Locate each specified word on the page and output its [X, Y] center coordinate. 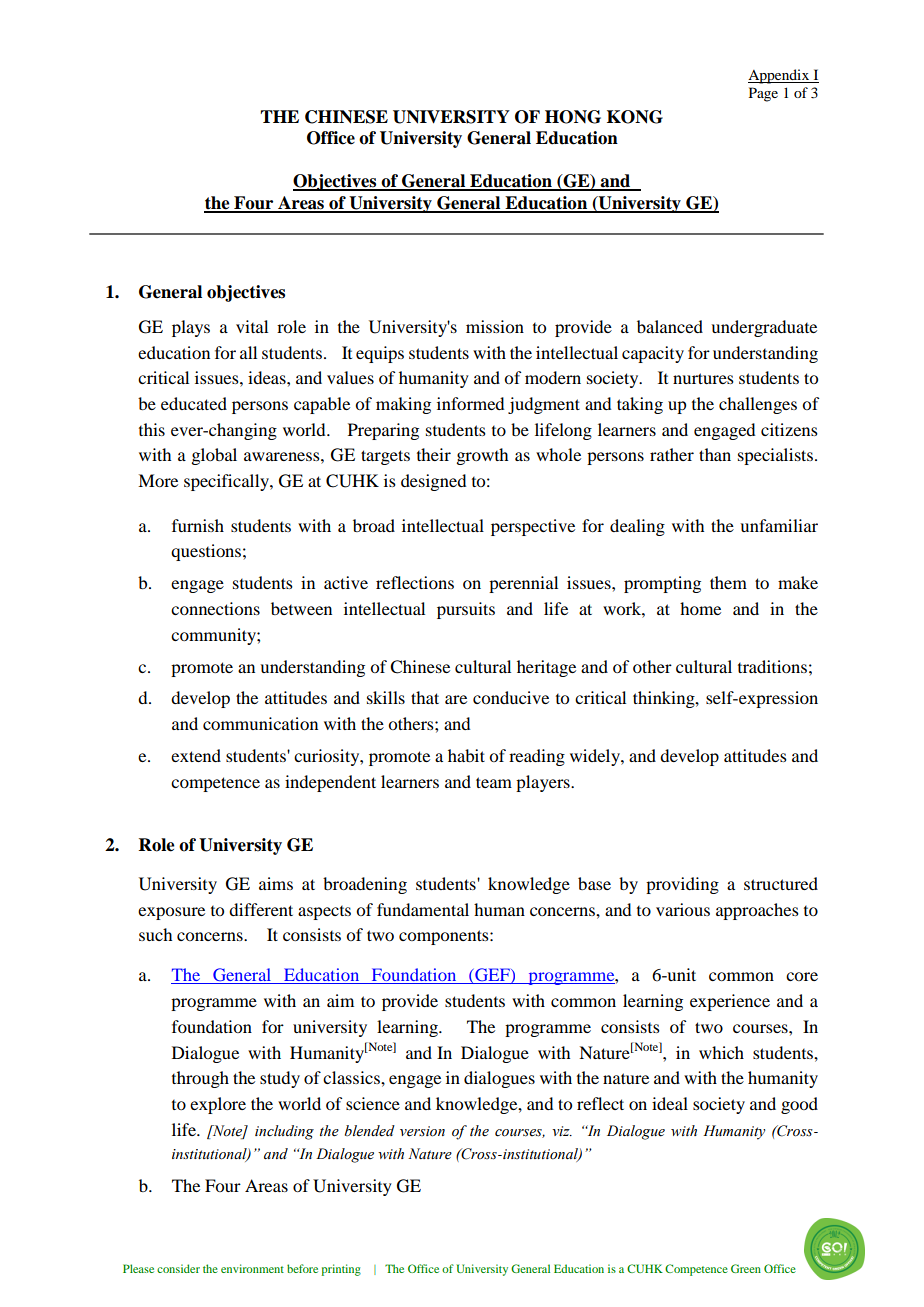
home [700, 608]
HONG [573, 117]
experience [730, 1002]
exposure [171, 913]
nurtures [703, 378]
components [445, 937]
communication [260, 723]
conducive [511, 697]
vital [252, 326]
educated [194, 403]
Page [763, 94]
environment [252, 1268]
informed [470, 403]
